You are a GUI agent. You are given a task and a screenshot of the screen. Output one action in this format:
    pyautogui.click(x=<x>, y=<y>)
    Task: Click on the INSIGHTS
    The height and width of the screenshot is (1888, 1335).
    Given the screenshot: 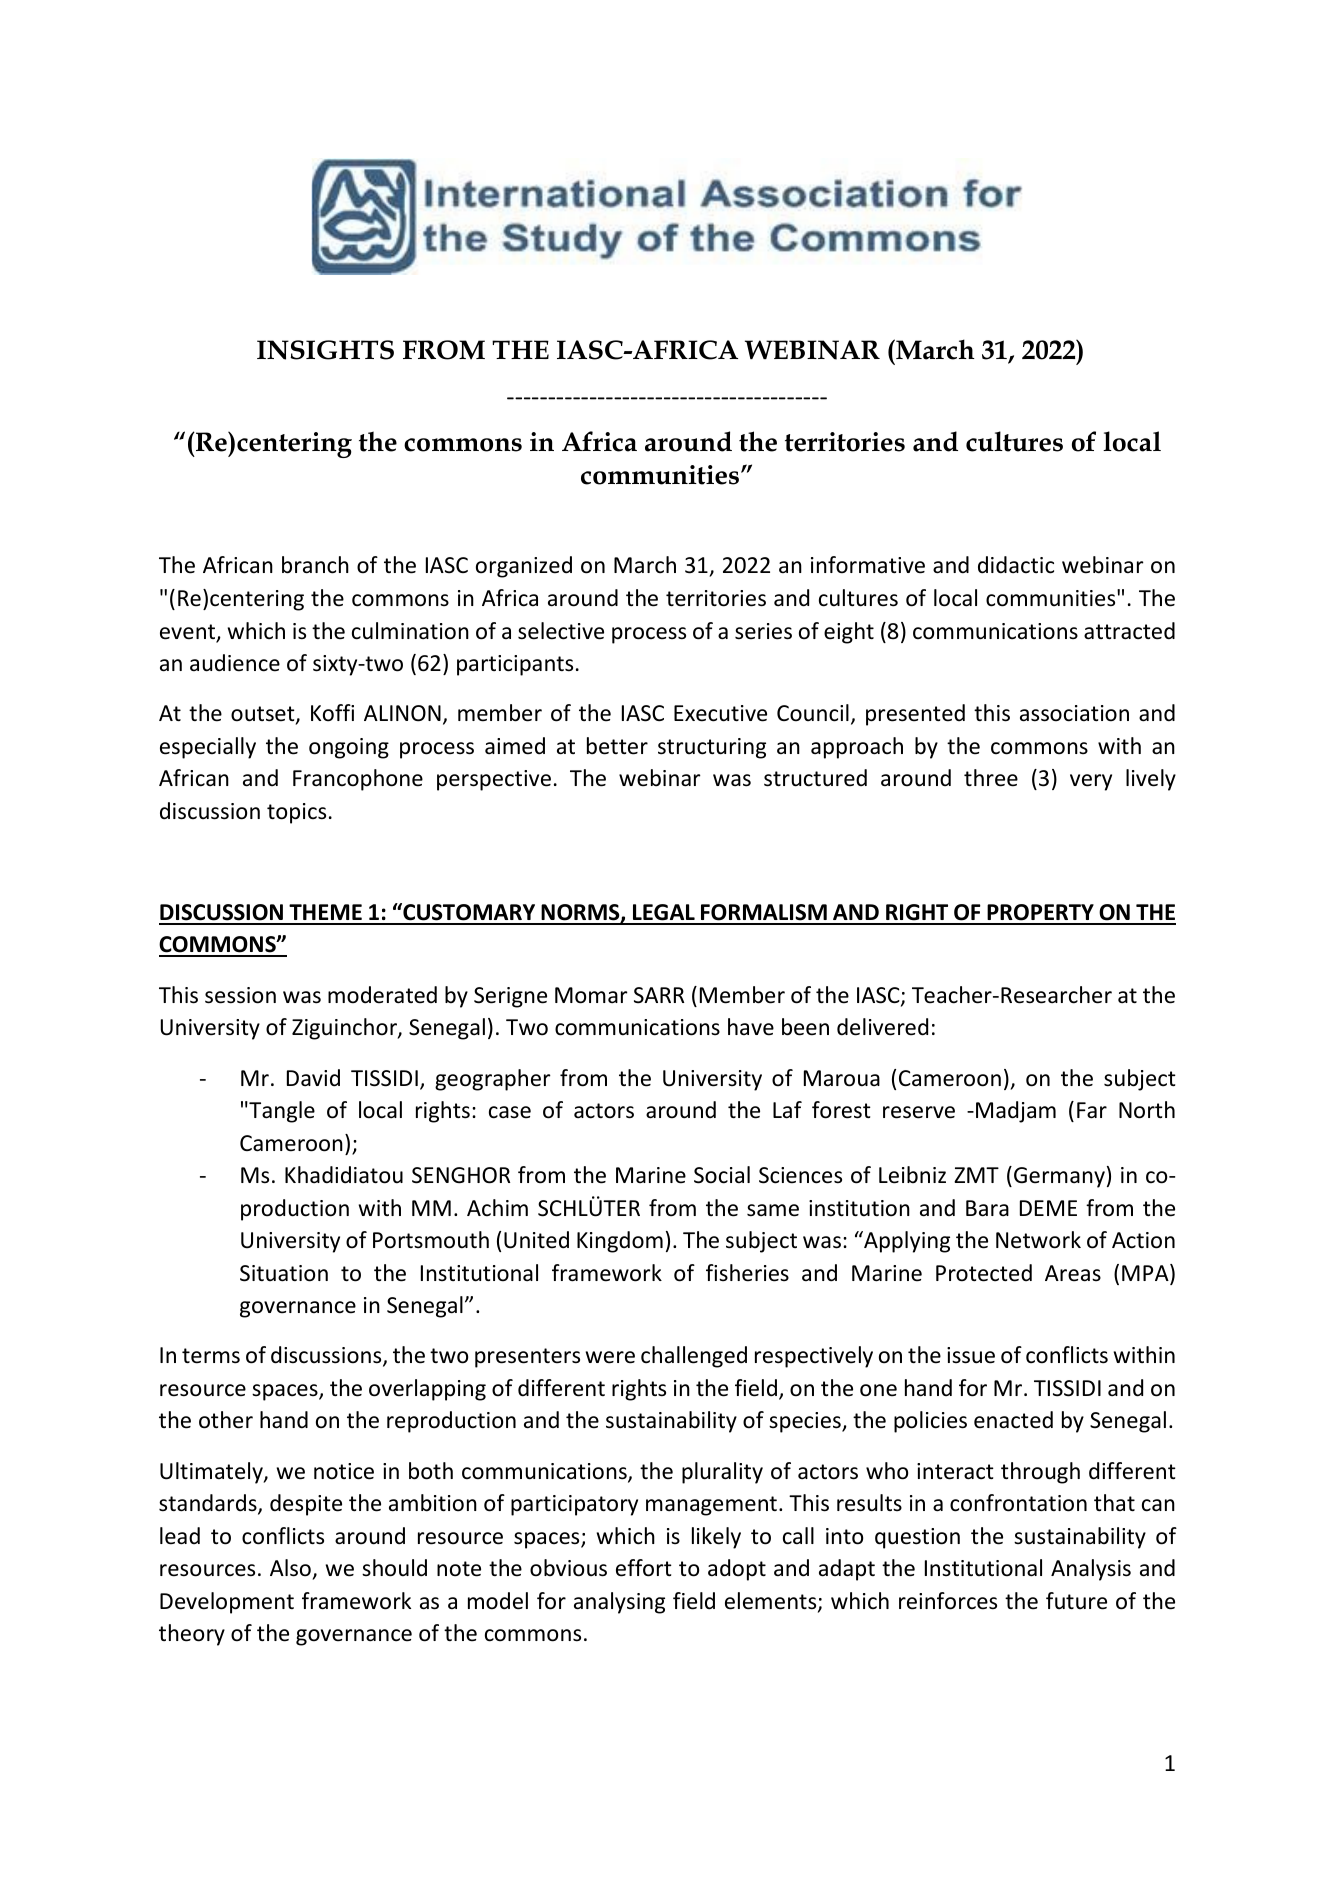 What is the action you would take?
    pyautogui.click(x=325, y=350)
